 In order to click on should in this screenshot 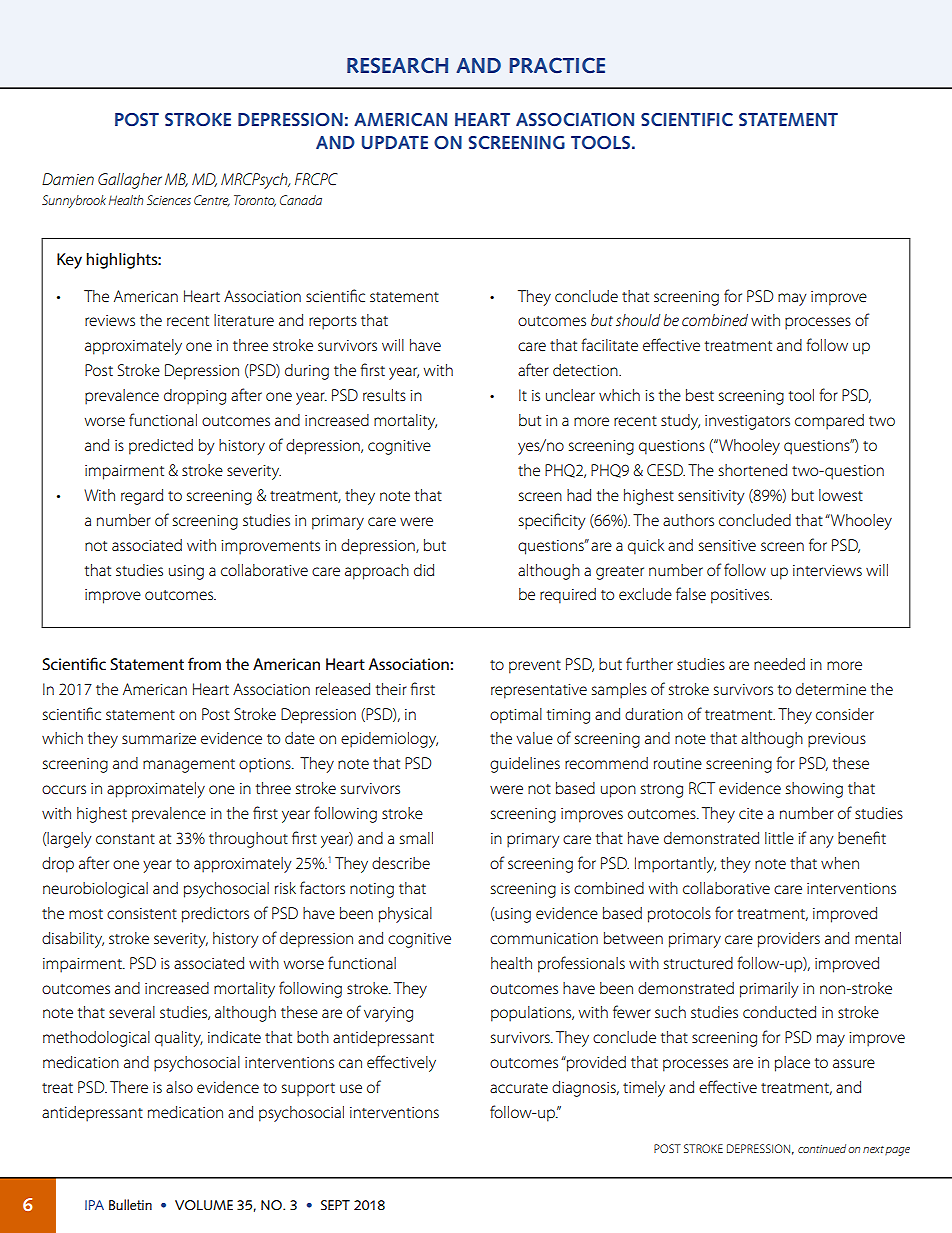, I will do `click(638, 320)`.
